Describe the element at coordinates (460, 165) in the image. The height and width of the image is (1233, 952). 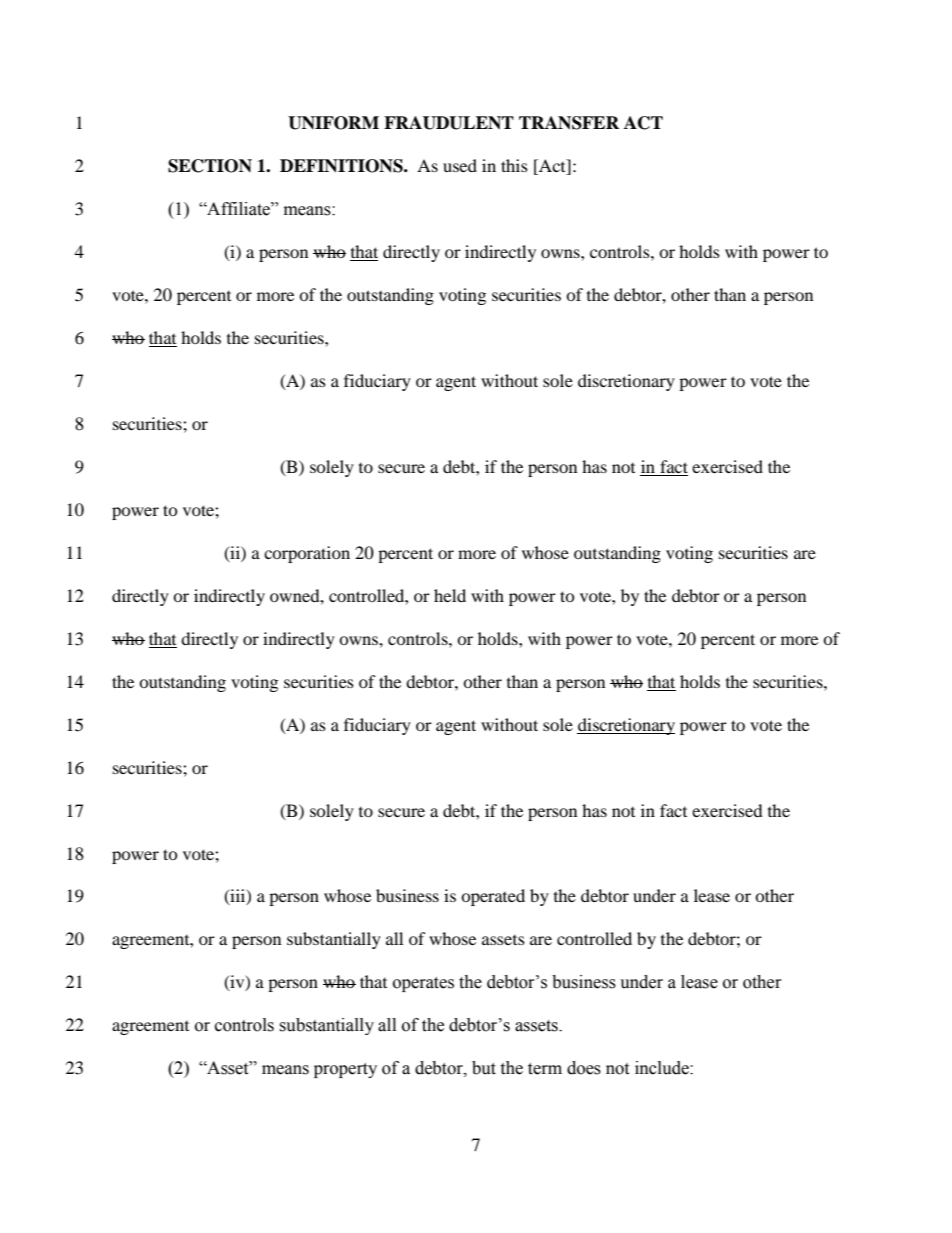
I see `used` at that location.
